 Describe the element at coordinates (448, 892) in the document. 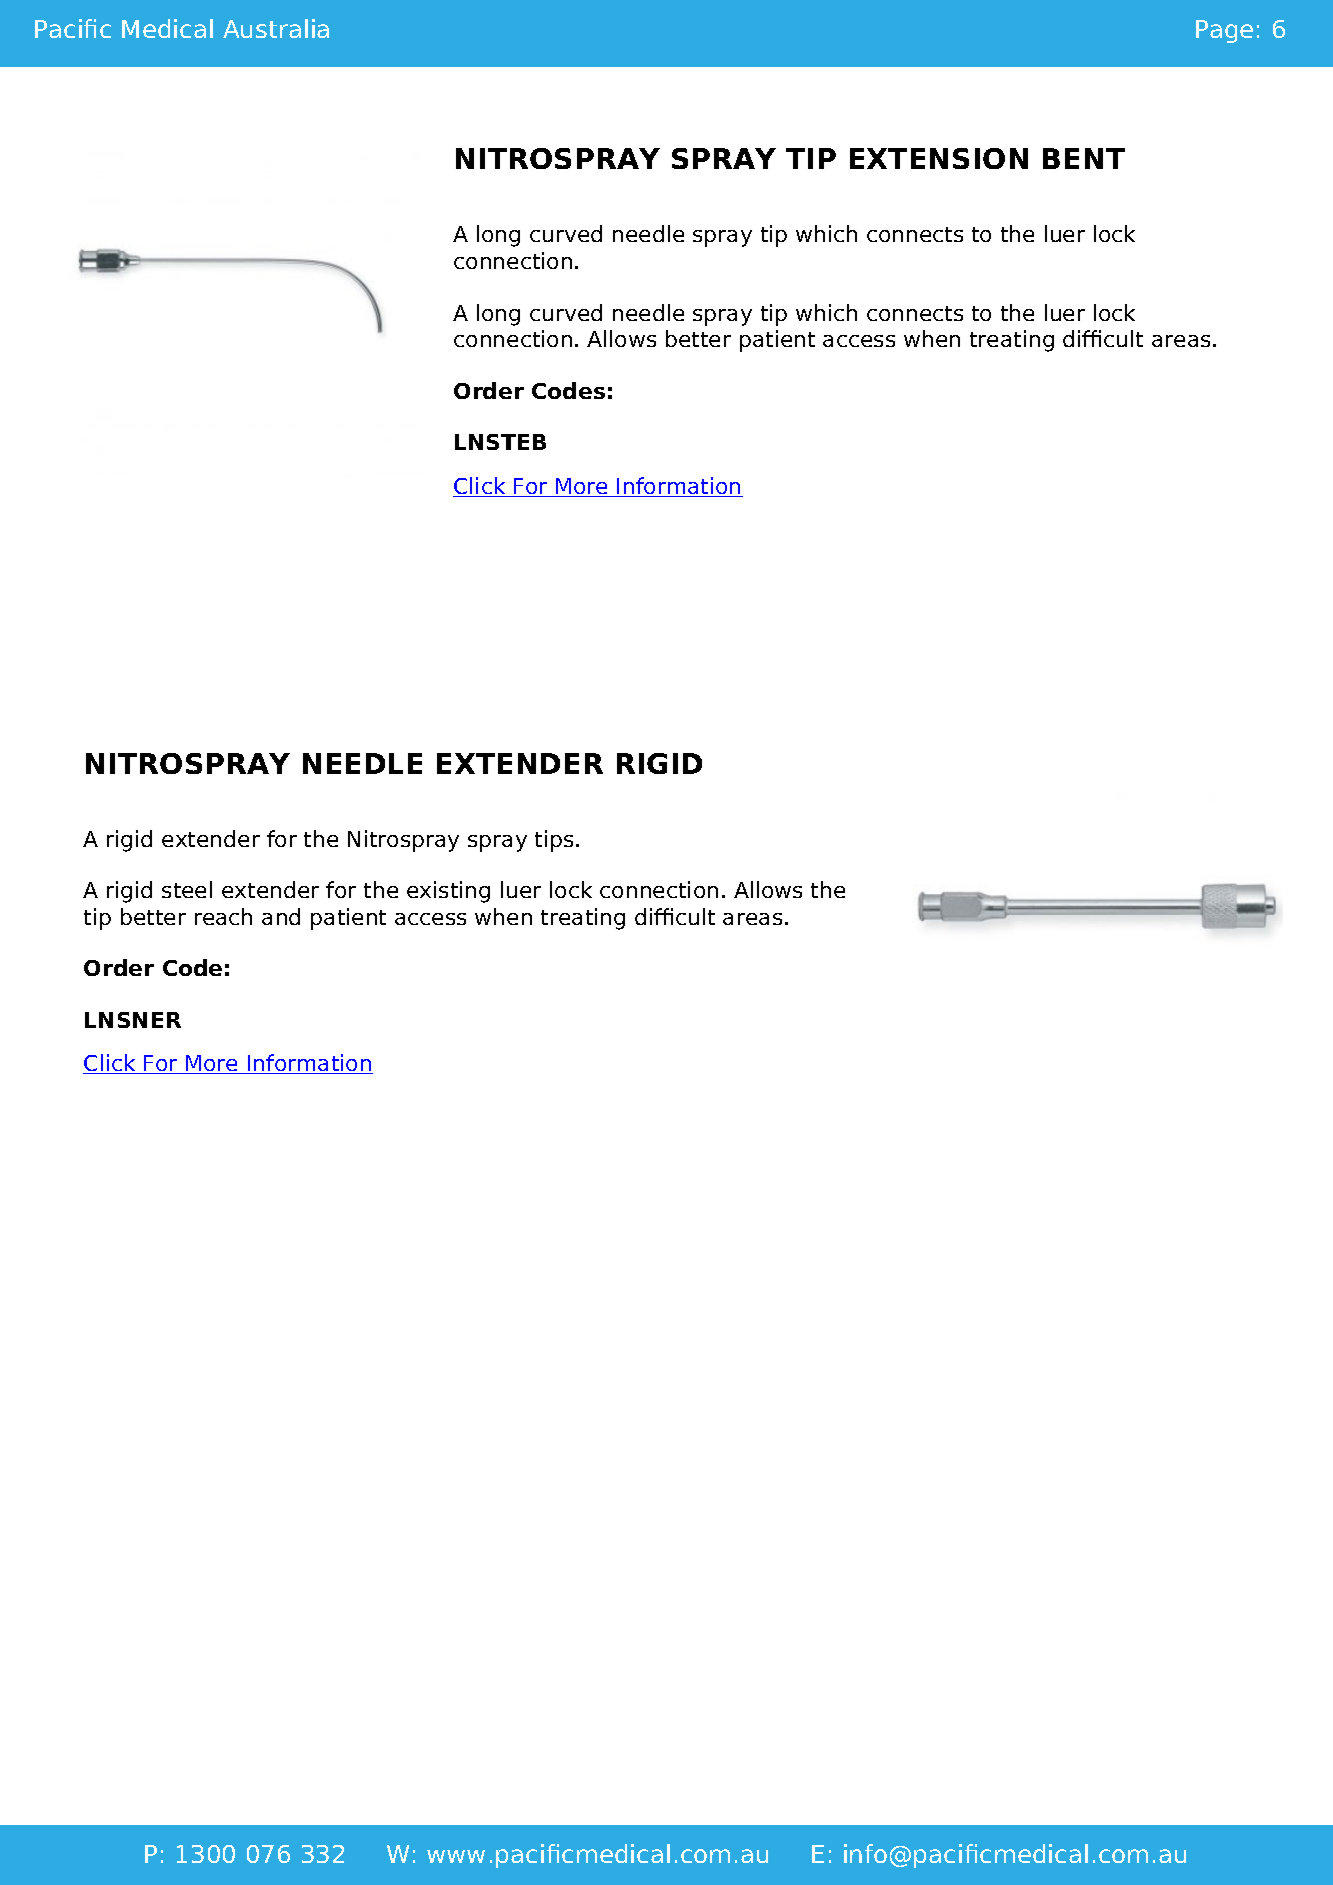

I see `existing` at that location.
